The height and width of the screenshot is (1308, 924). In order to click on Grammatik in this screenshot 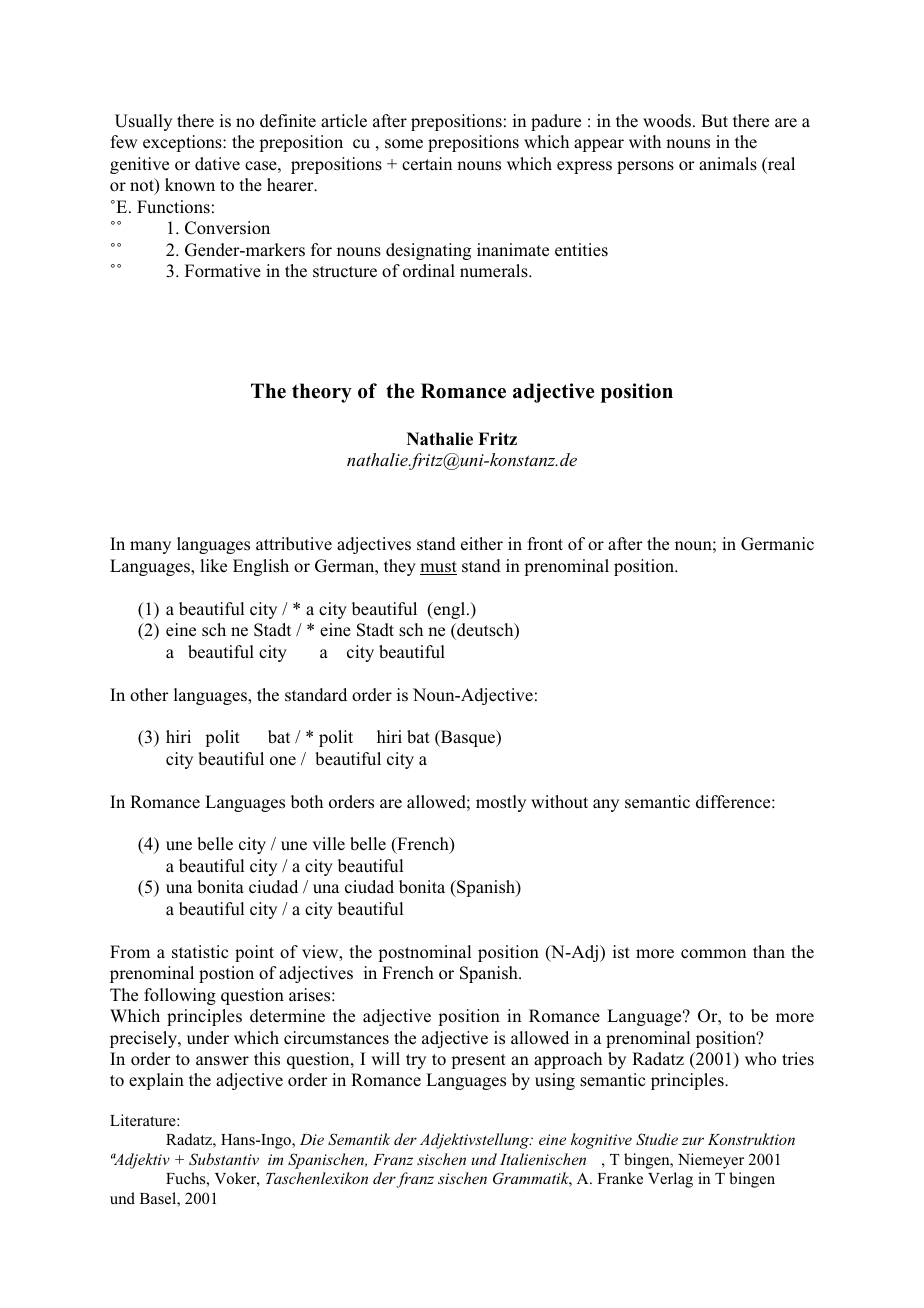, I will do `click(532, 1179)`.
